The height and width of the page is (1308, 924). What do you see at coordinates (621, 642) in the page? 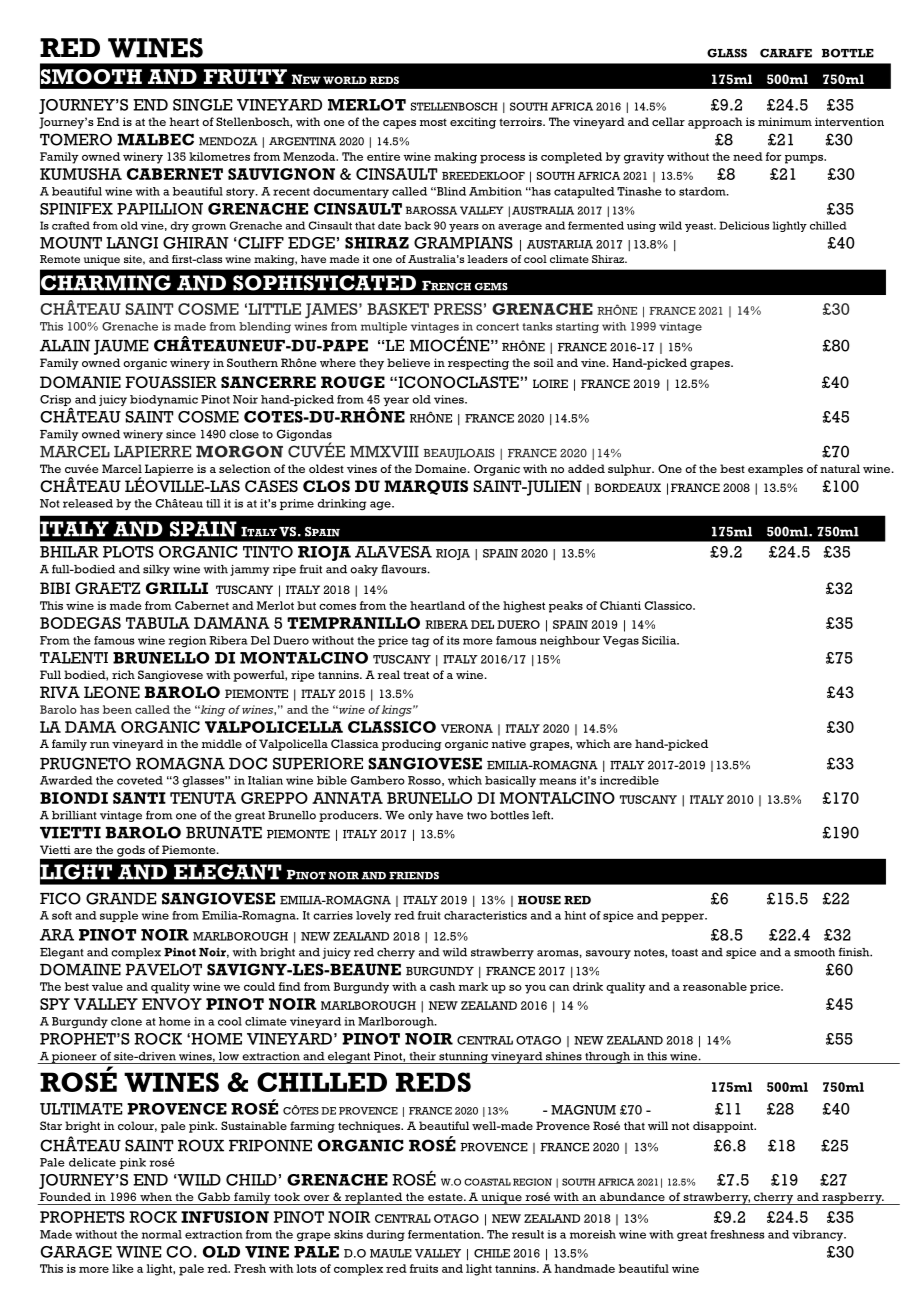
I see `Vegas` at bounding box center [621, 642].
